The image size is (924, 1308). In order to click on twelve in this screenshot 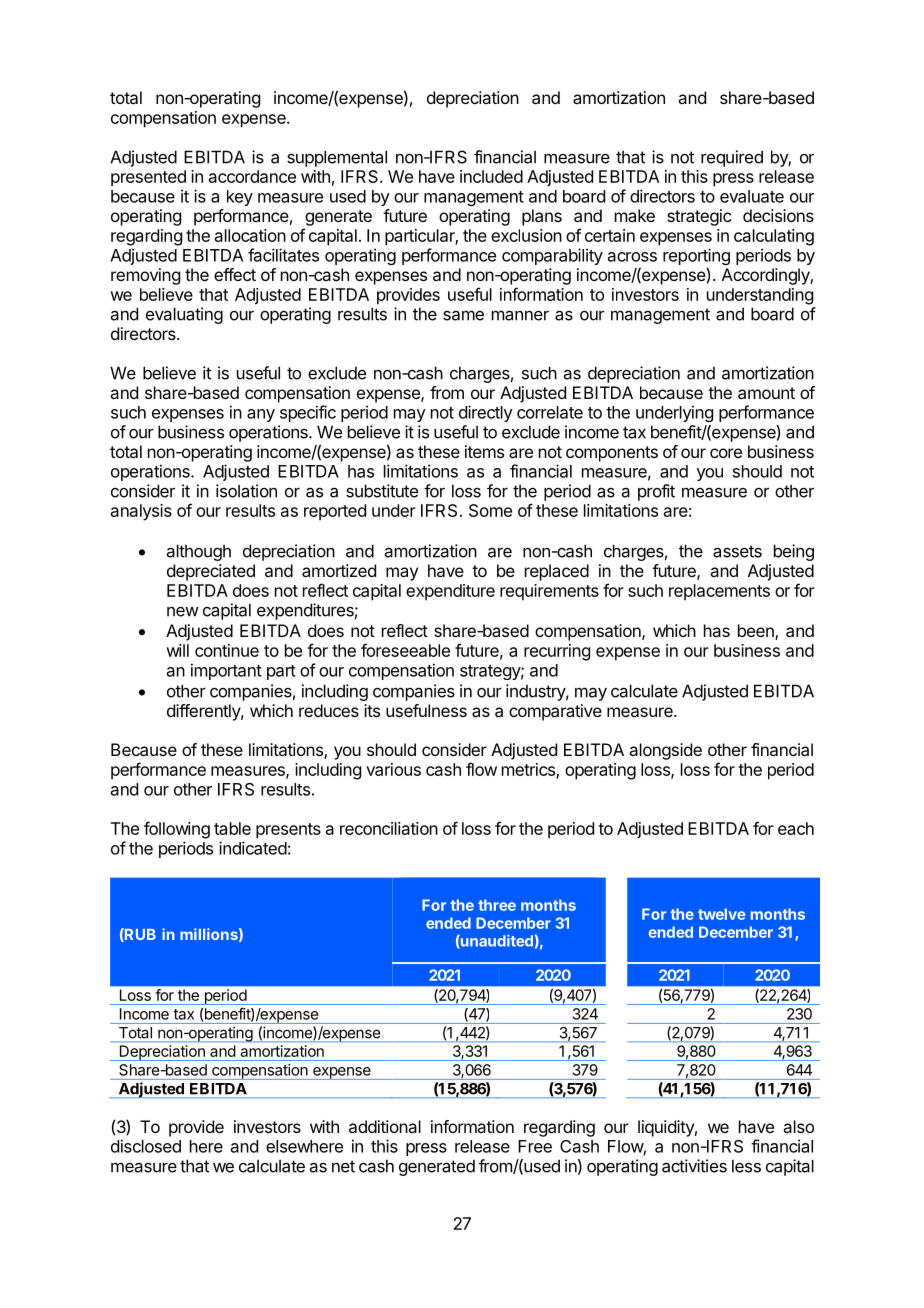, I will do `click(722, 914)`.
